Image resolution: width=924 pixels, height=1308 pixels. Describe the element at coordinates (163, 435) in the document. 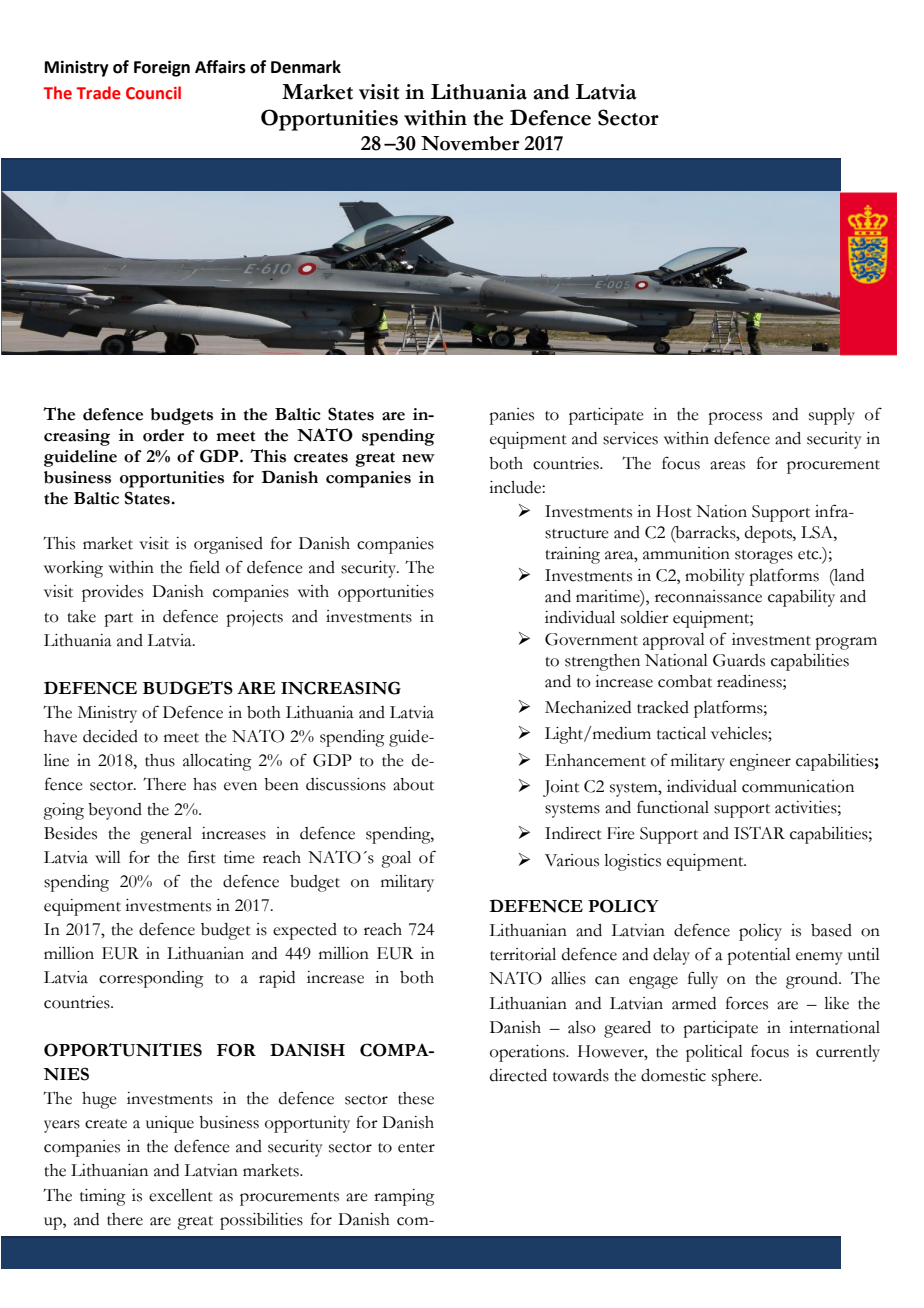

I see `order` at that location.
